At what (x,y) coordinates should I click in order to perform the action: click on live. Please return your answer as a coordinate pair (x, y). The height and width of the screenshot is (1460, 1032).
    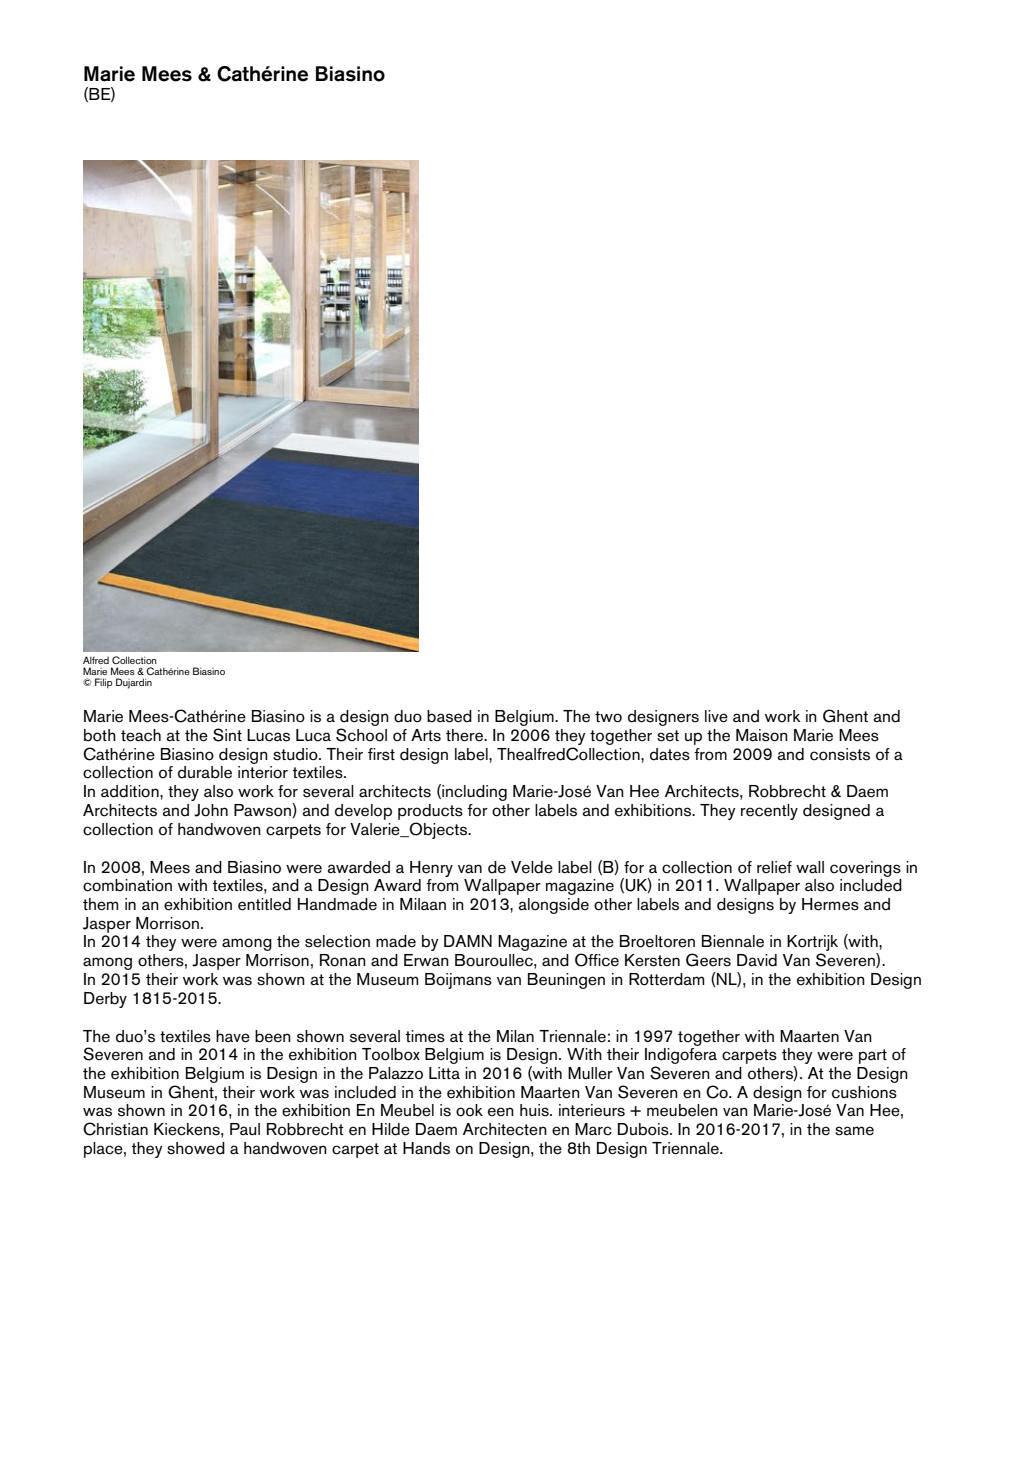
    Looking at the image, I should click on (716, 716).
